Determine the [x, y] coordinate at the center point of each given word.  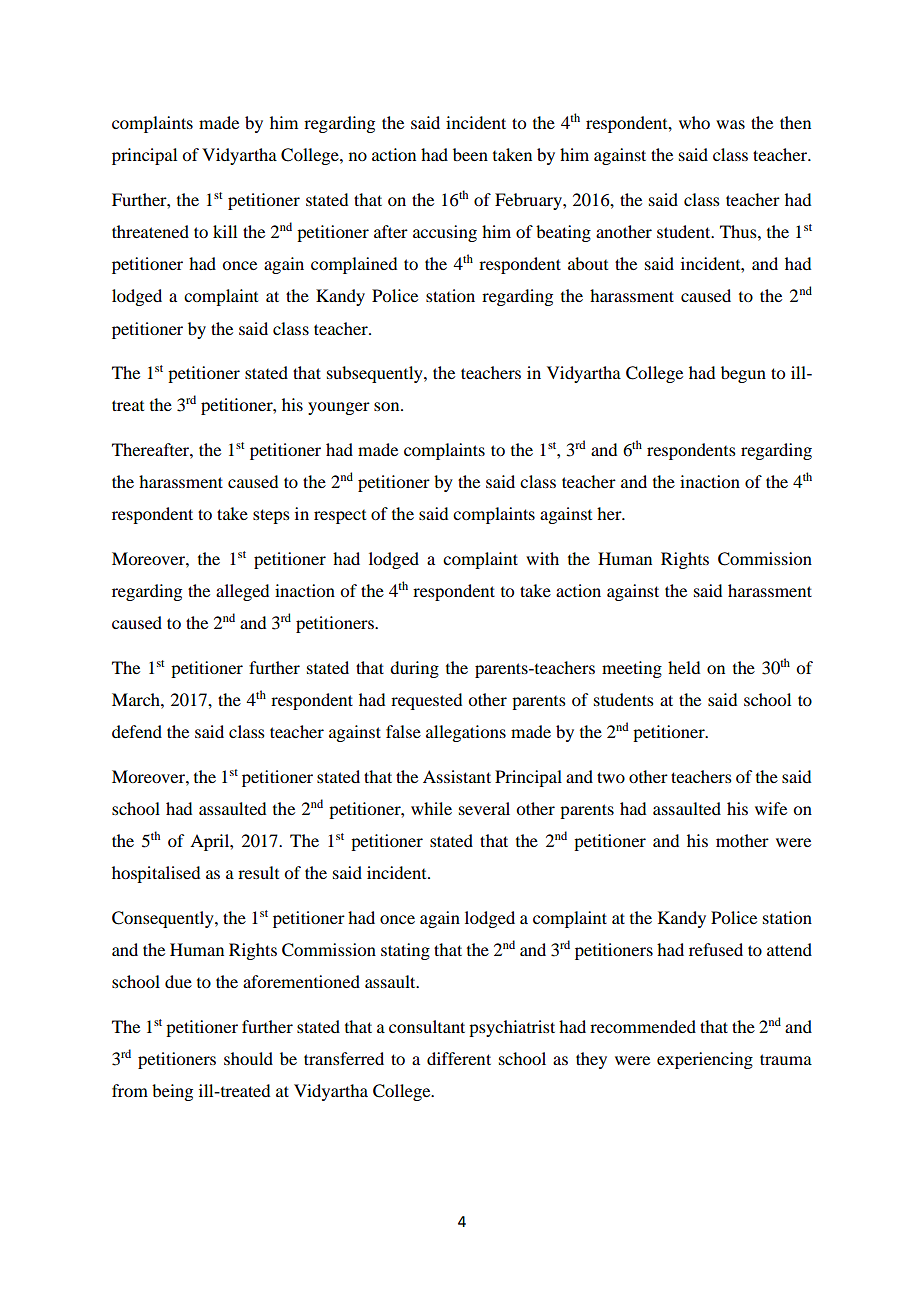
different [459, 1058]
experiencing [705, 1060]
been [470, 154]
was [730, 124]
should [248, 1058]
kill [225, 231]
